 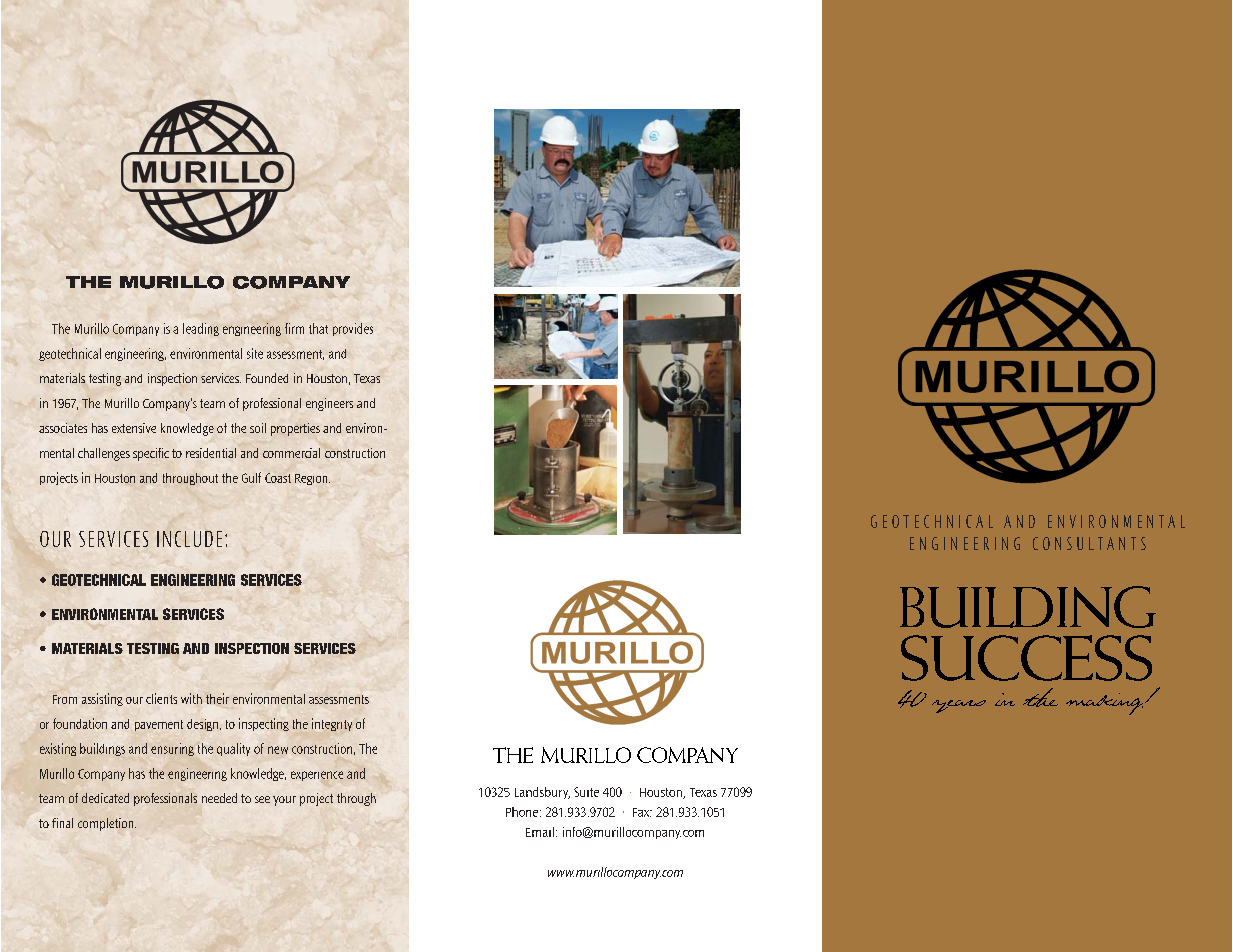 I want to click on completion, so click(x=107, y=824).
